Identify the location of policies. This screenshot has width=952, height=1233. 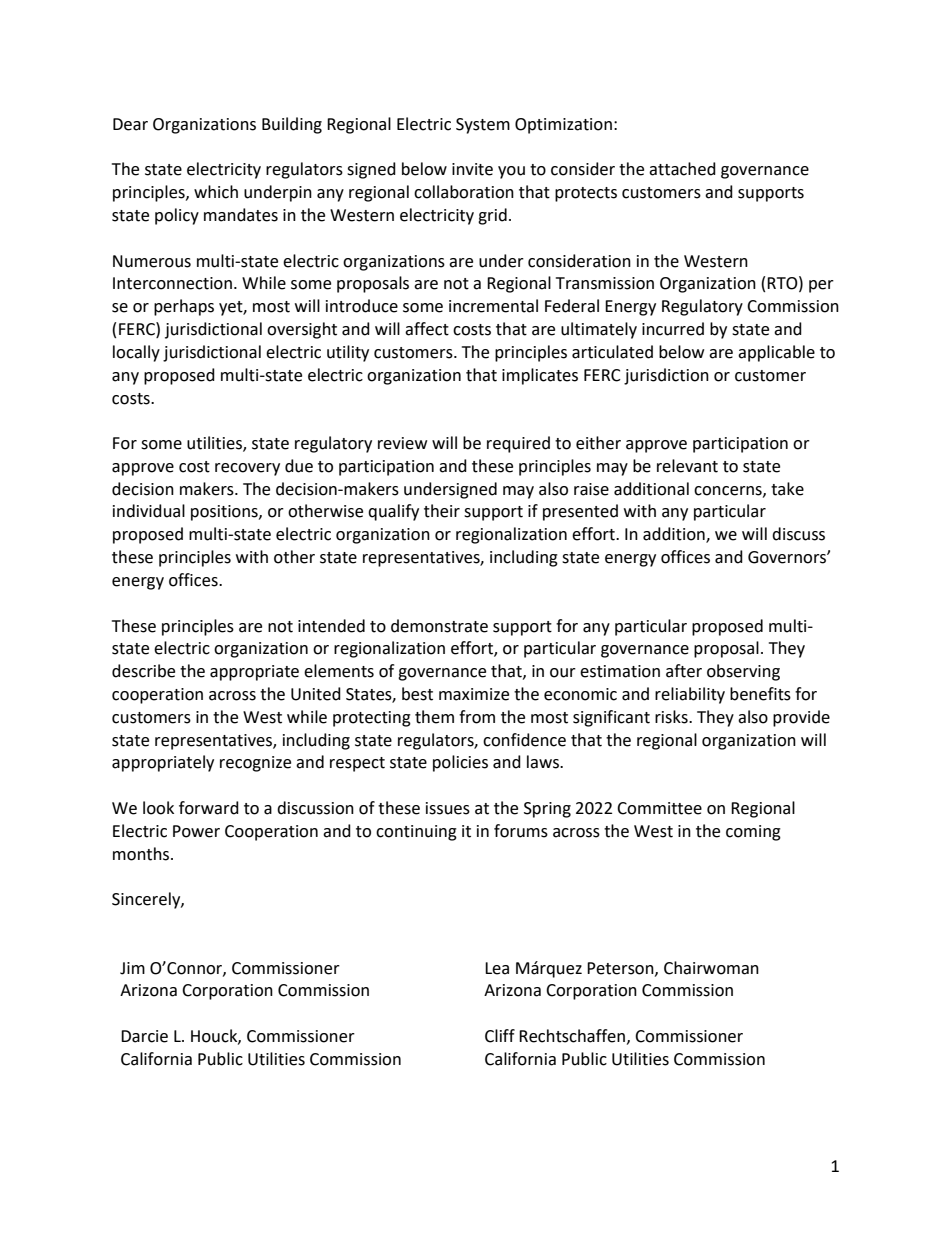
(460, 763).
